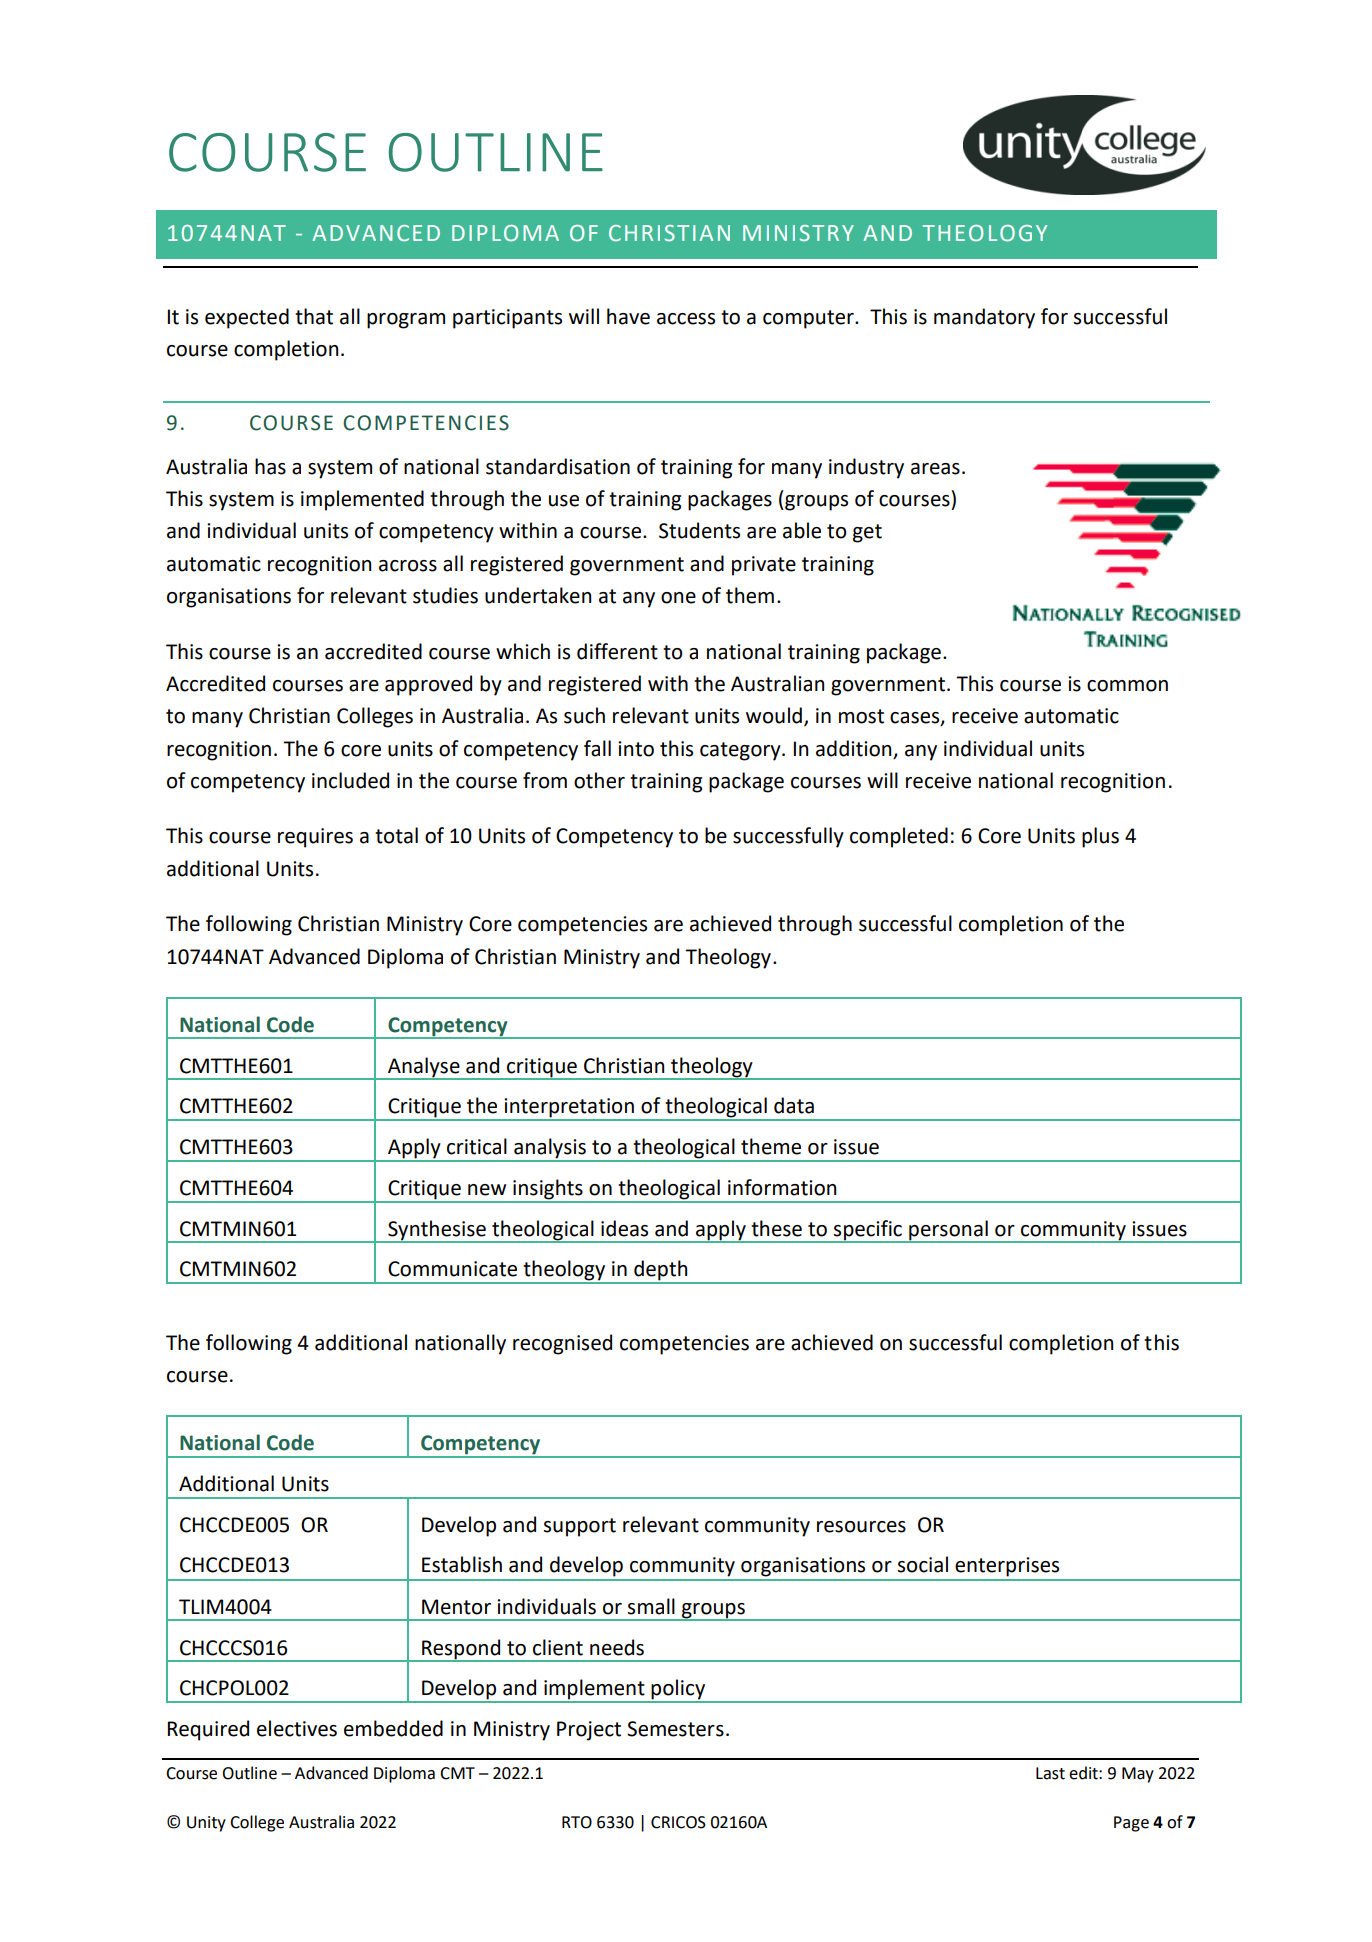 The height and width of the image is (1942, 1372). I want to click on requires, so click(315, 838).
